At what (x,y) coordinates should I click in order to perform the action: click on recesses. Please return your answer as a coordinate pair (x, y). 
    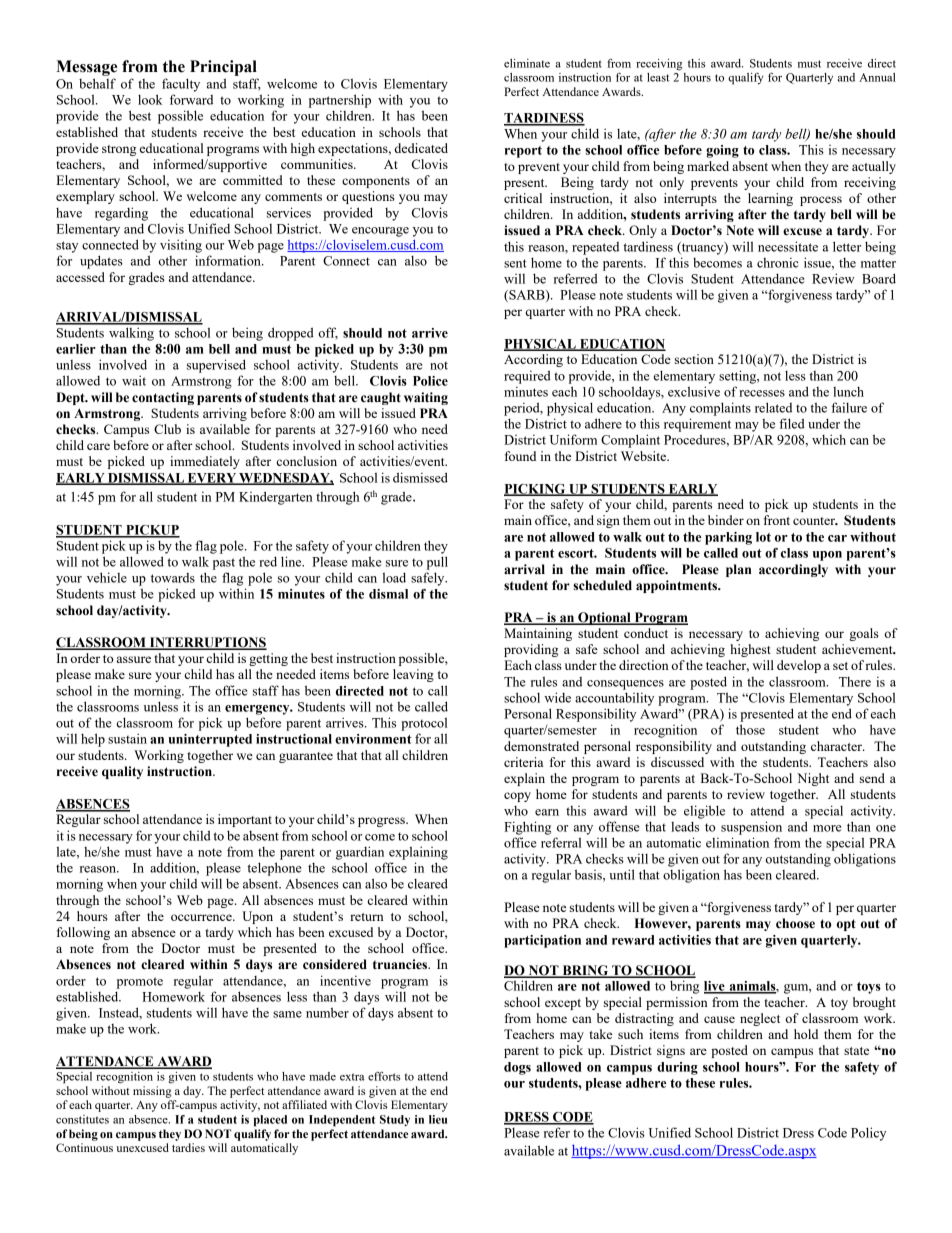
    Looking at the image, I should click on (762, 393).
